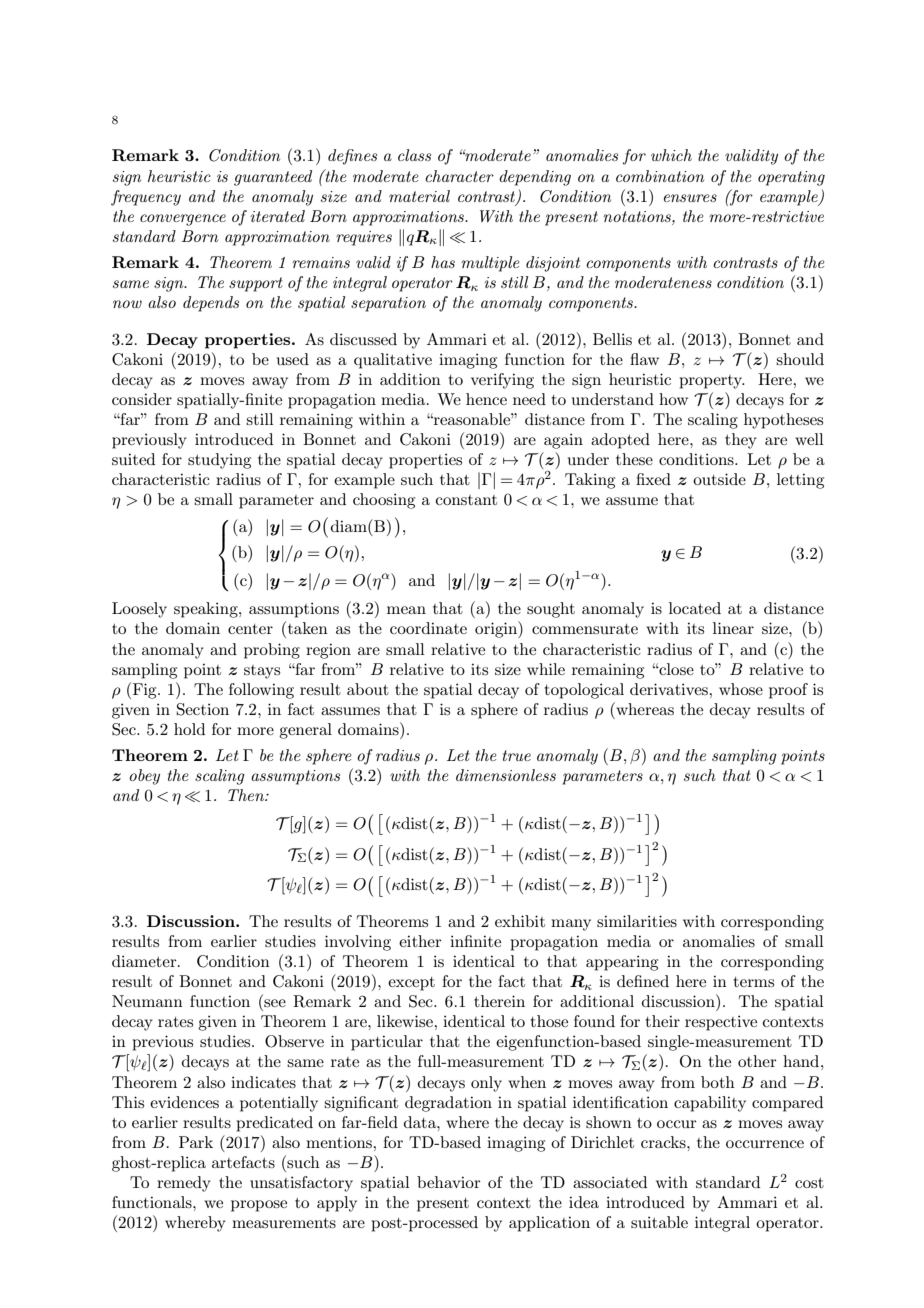  What do you see at coordinates (184, 1184) in the page?
I see `remedy` at bounding box center [184, 1184].
